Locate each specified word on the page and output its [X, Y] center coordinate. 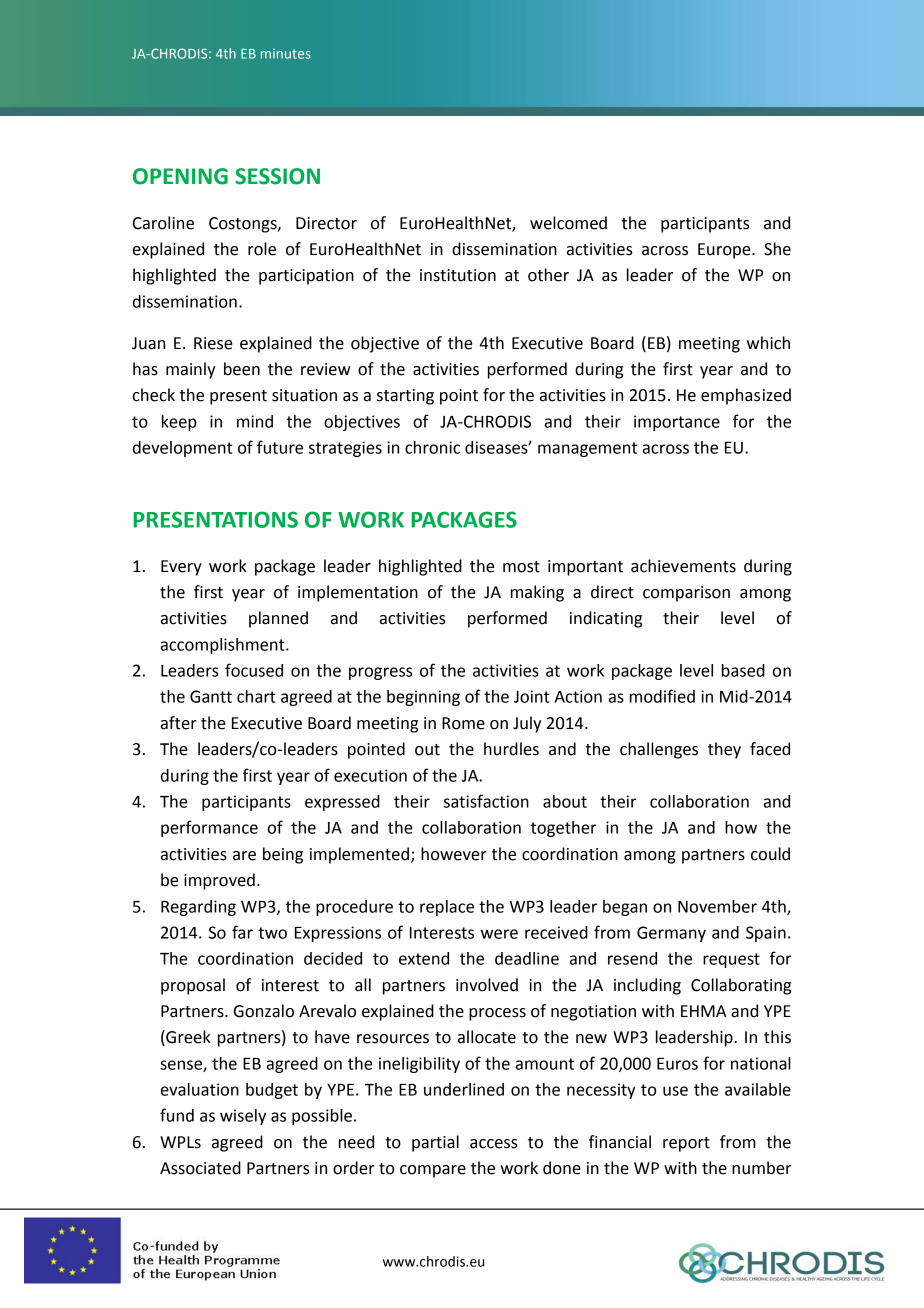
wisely [243, 1117]
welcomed [568, 223]
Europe [725, 251]
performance [209, 828]
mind [255, 421]
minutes [286, 54]
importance [677, 423]
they [724, 750]
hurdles [511, 749]
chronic [432, 447]
